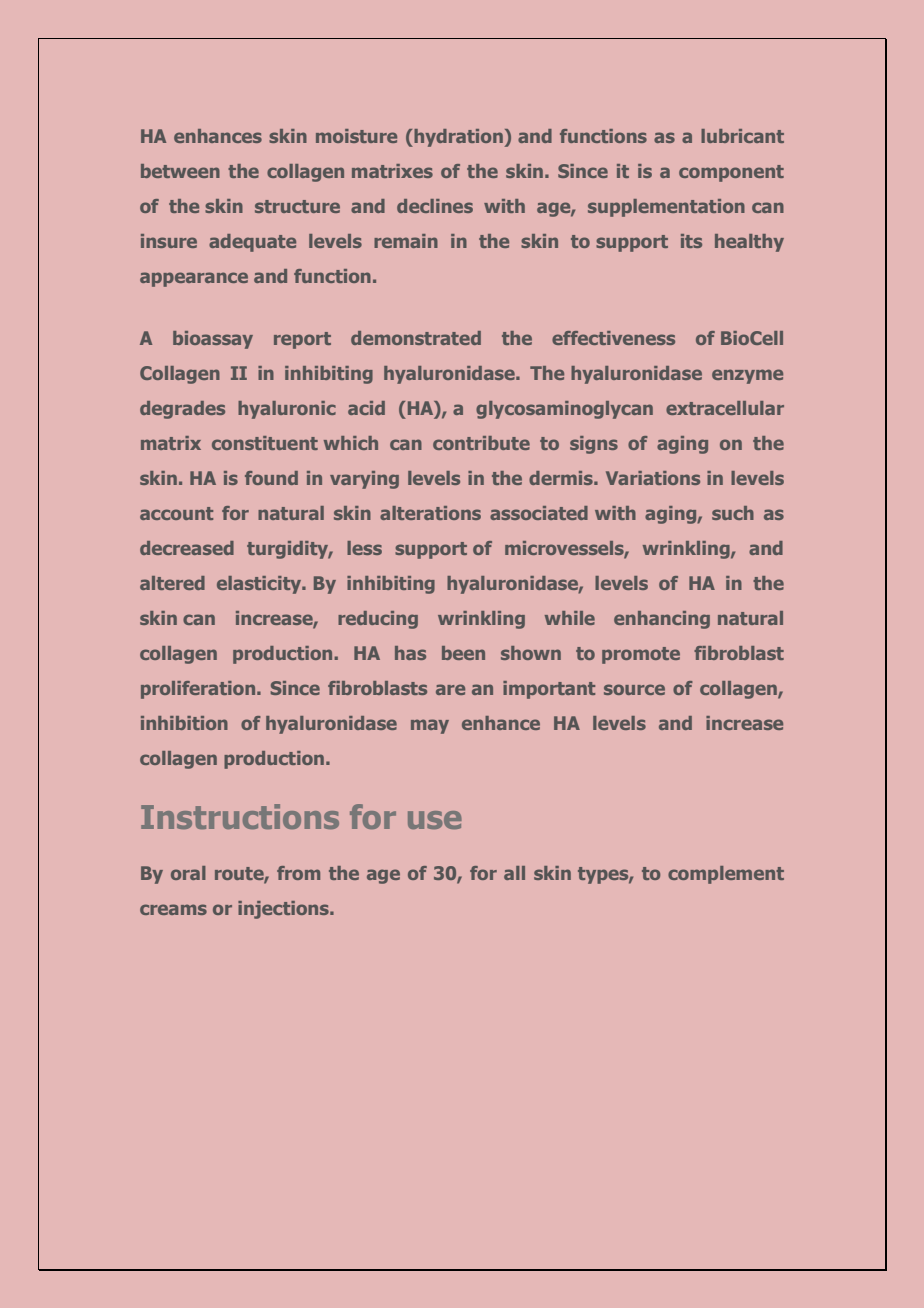 The height and width of the screenshot is (1308, 924). Describe the element at coordinates (731, 173) in the screenshot. I see `component` at that location.
